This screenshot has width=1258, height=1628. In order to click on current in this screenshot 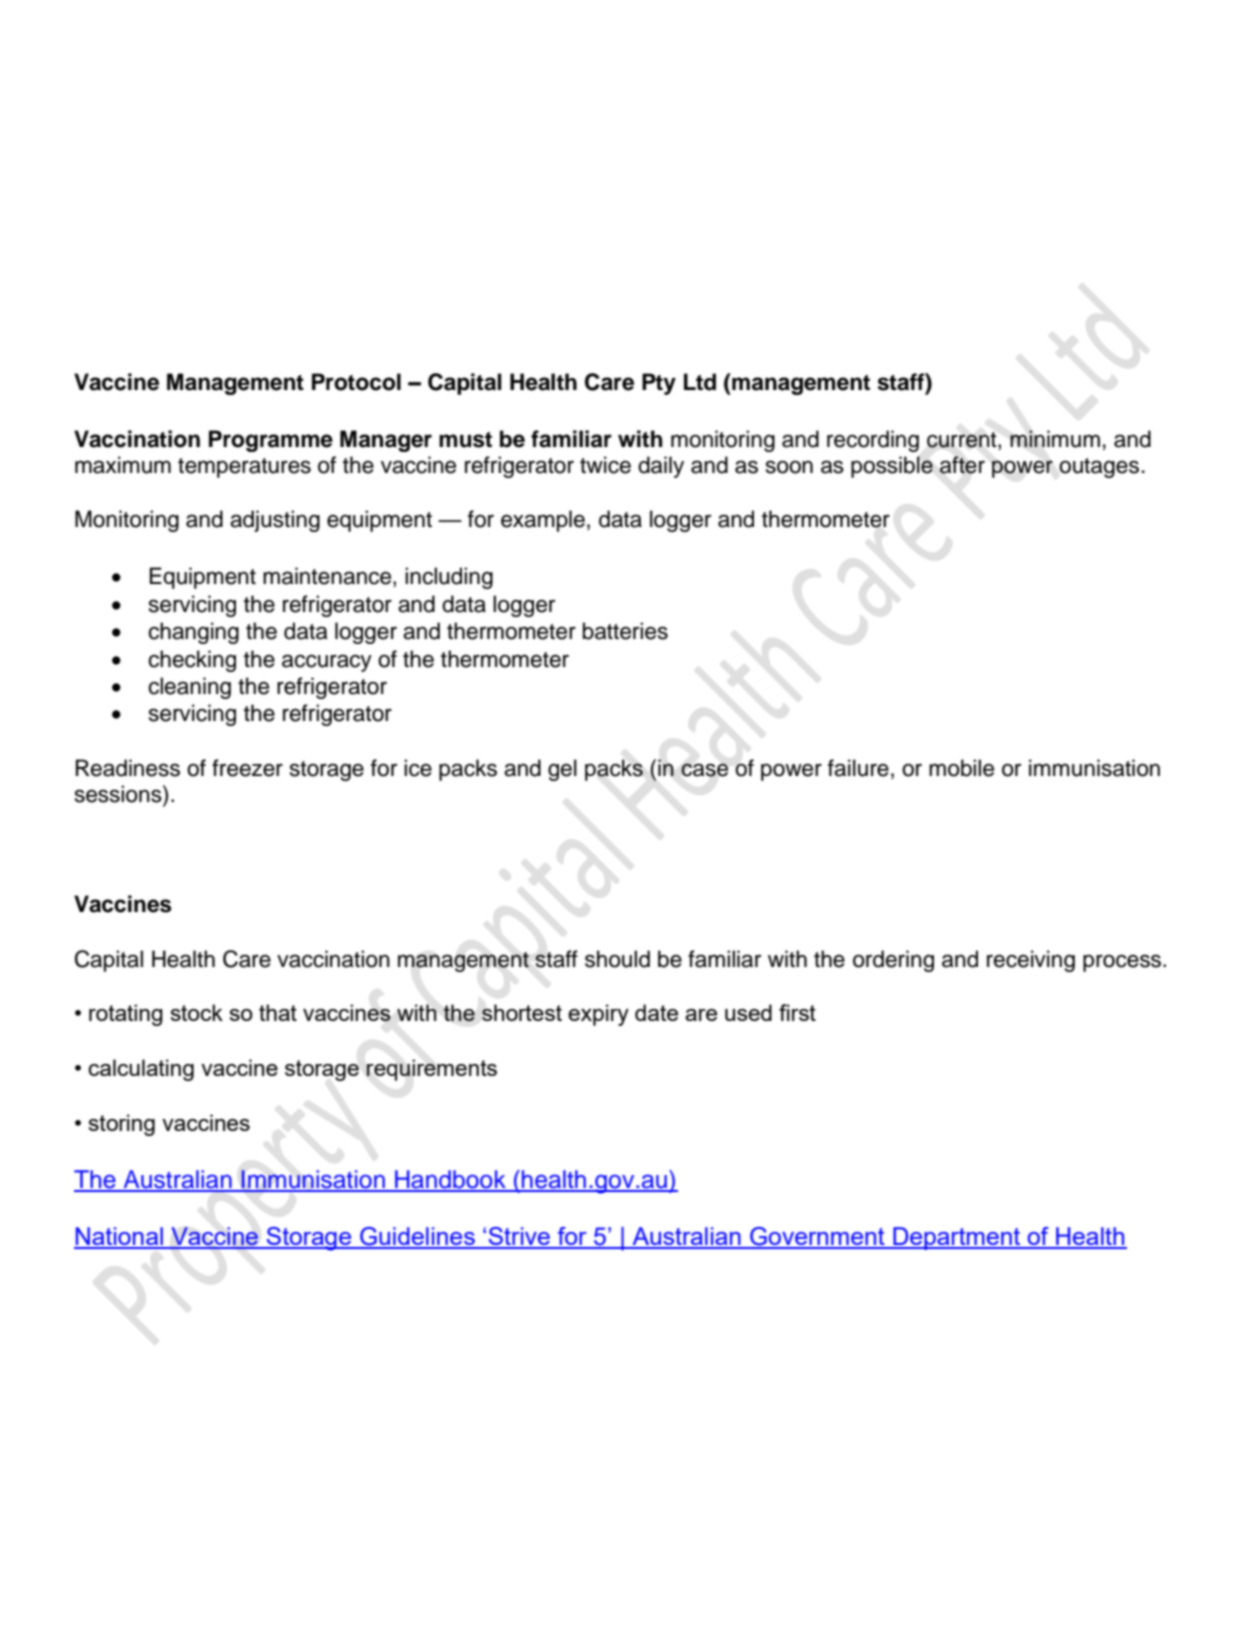, I will do `click(963, 441)`.
